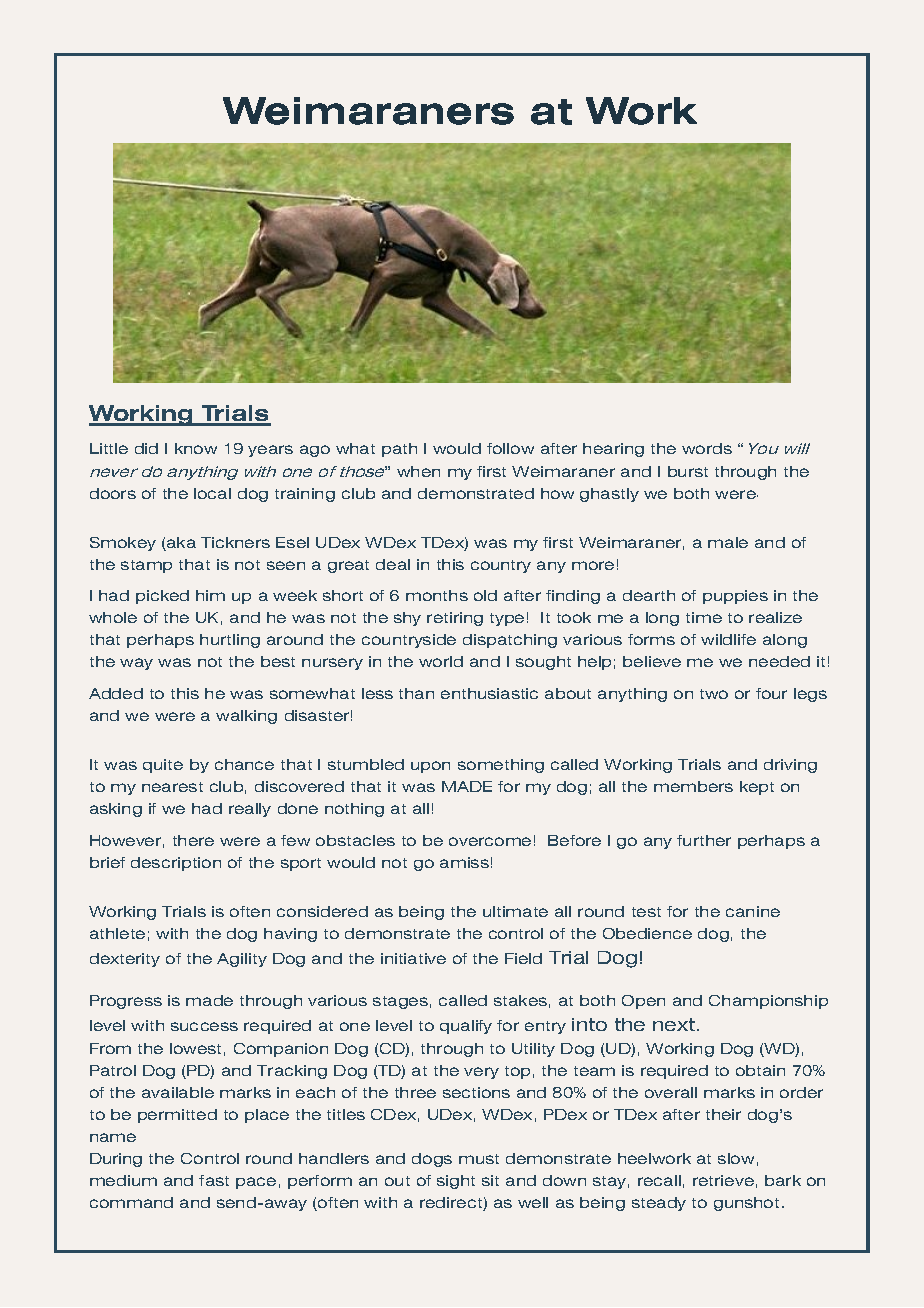 This image has width=924, height=1308. I want to click on overcome, so click(490, 841).
